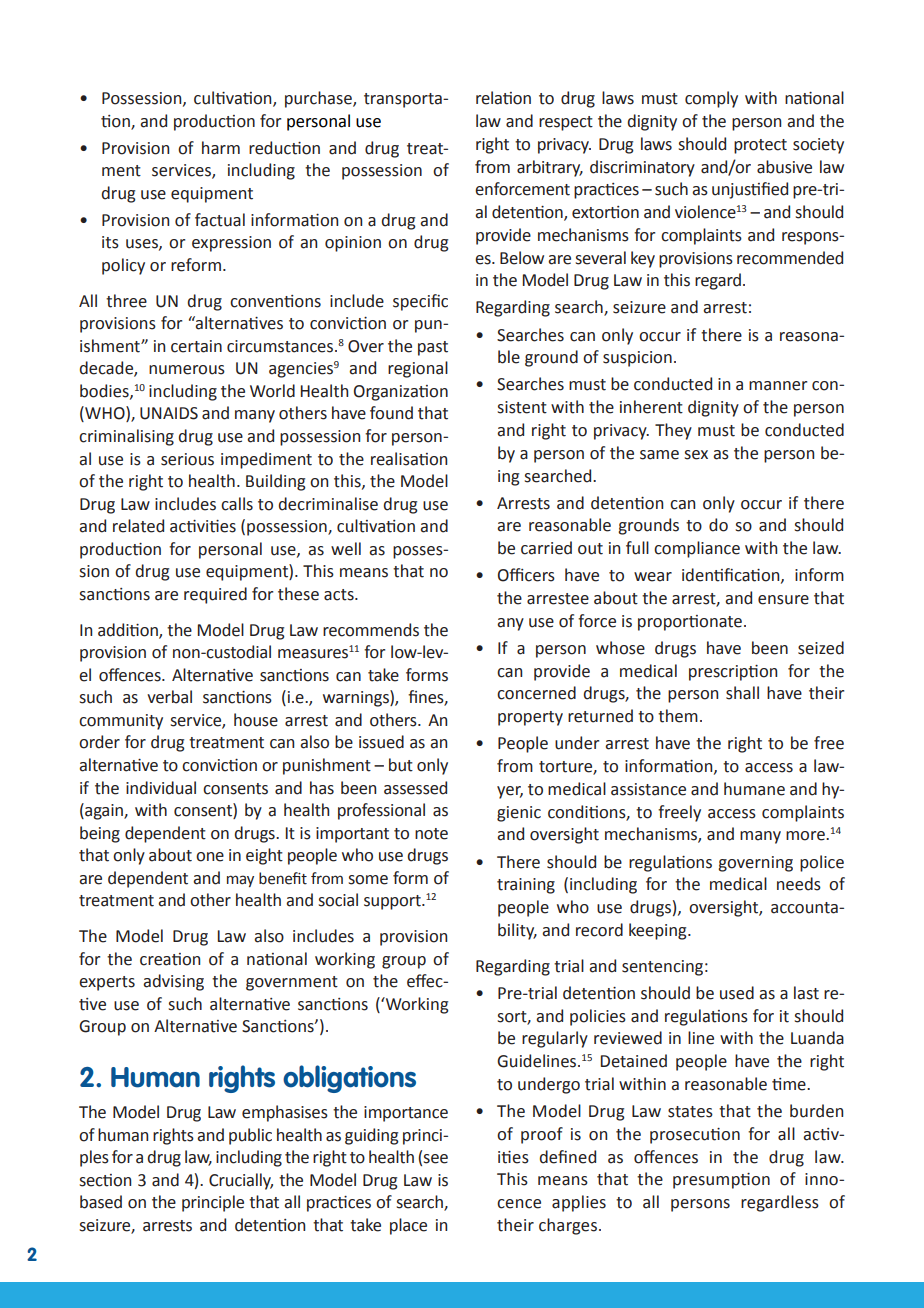  I want to click on sex, so click(696, 455).
